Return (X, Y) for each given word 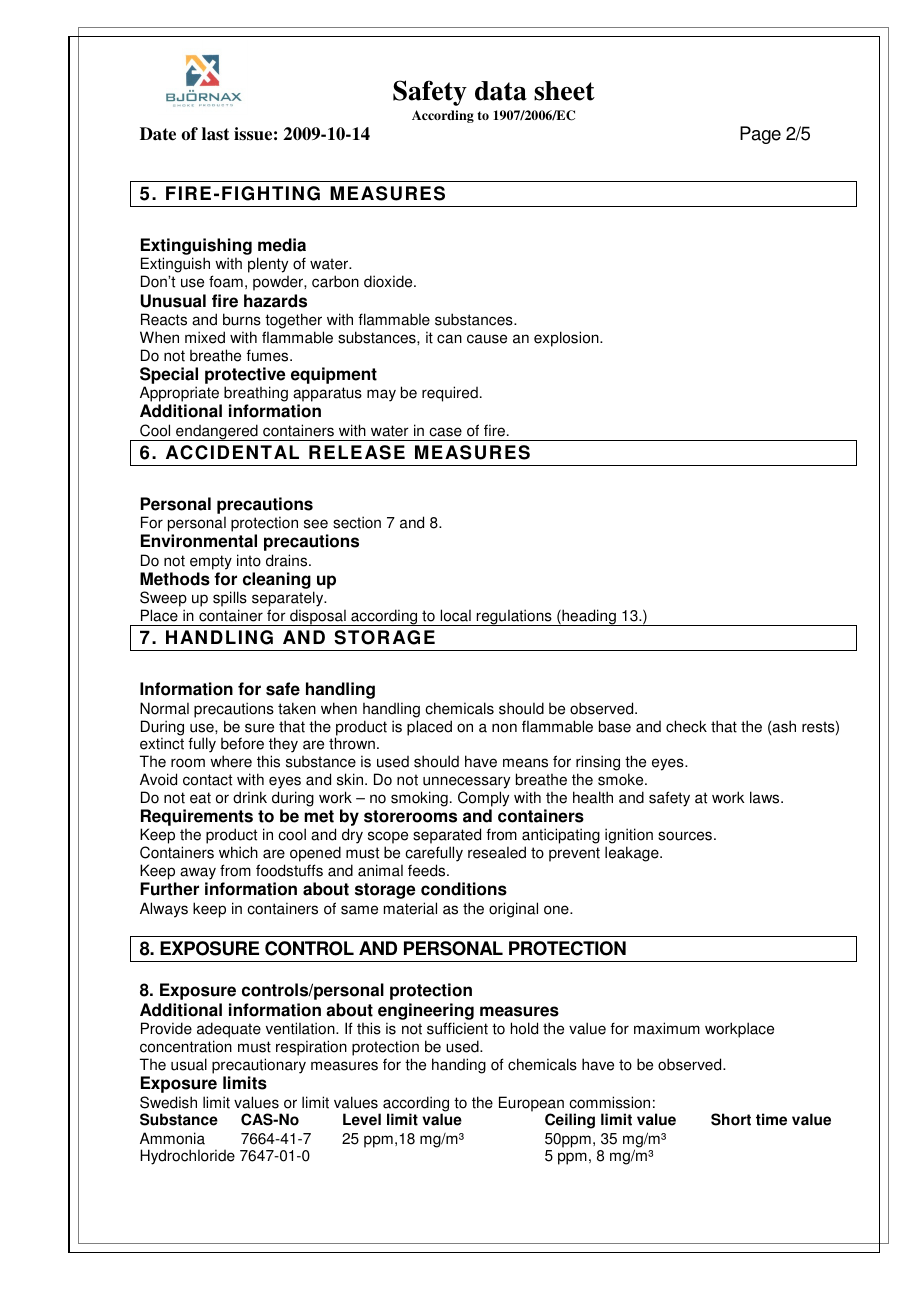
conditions (464, 889)
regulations (514, 617)
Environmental (199, 541)
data (501, 91)
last (216, 134)
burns (242, 319)
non (504, 728)
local (455, 615)
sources (686, 836)
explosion (567, 339)
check (686, 726)
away (198, 875)
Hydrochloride (187, 1157)
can (449, 339)
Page (760, 135)
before (242, 743)
